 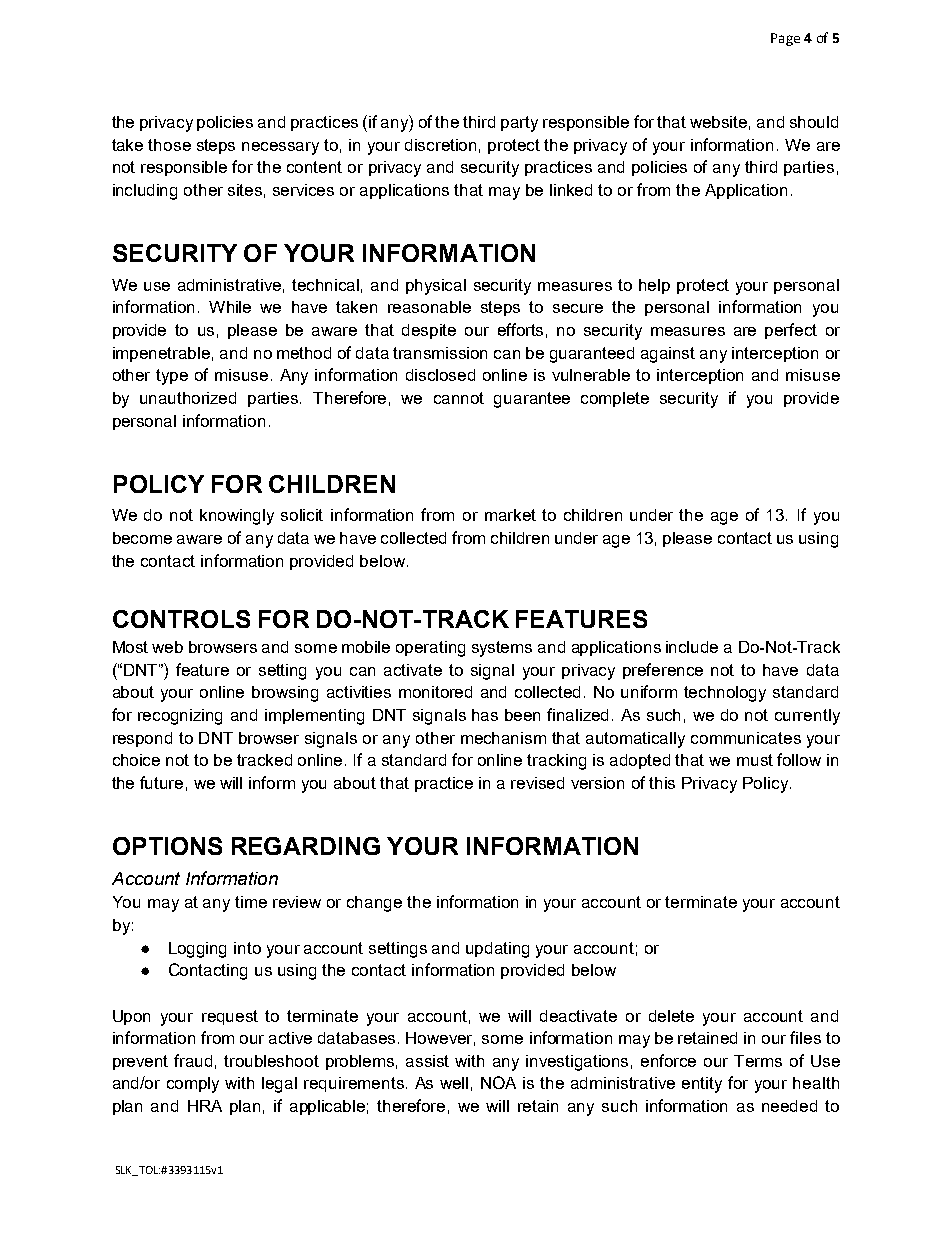 What do you see at coordinates (510, 515) in the image?
I see `market` at bounding box center [510, 515].
